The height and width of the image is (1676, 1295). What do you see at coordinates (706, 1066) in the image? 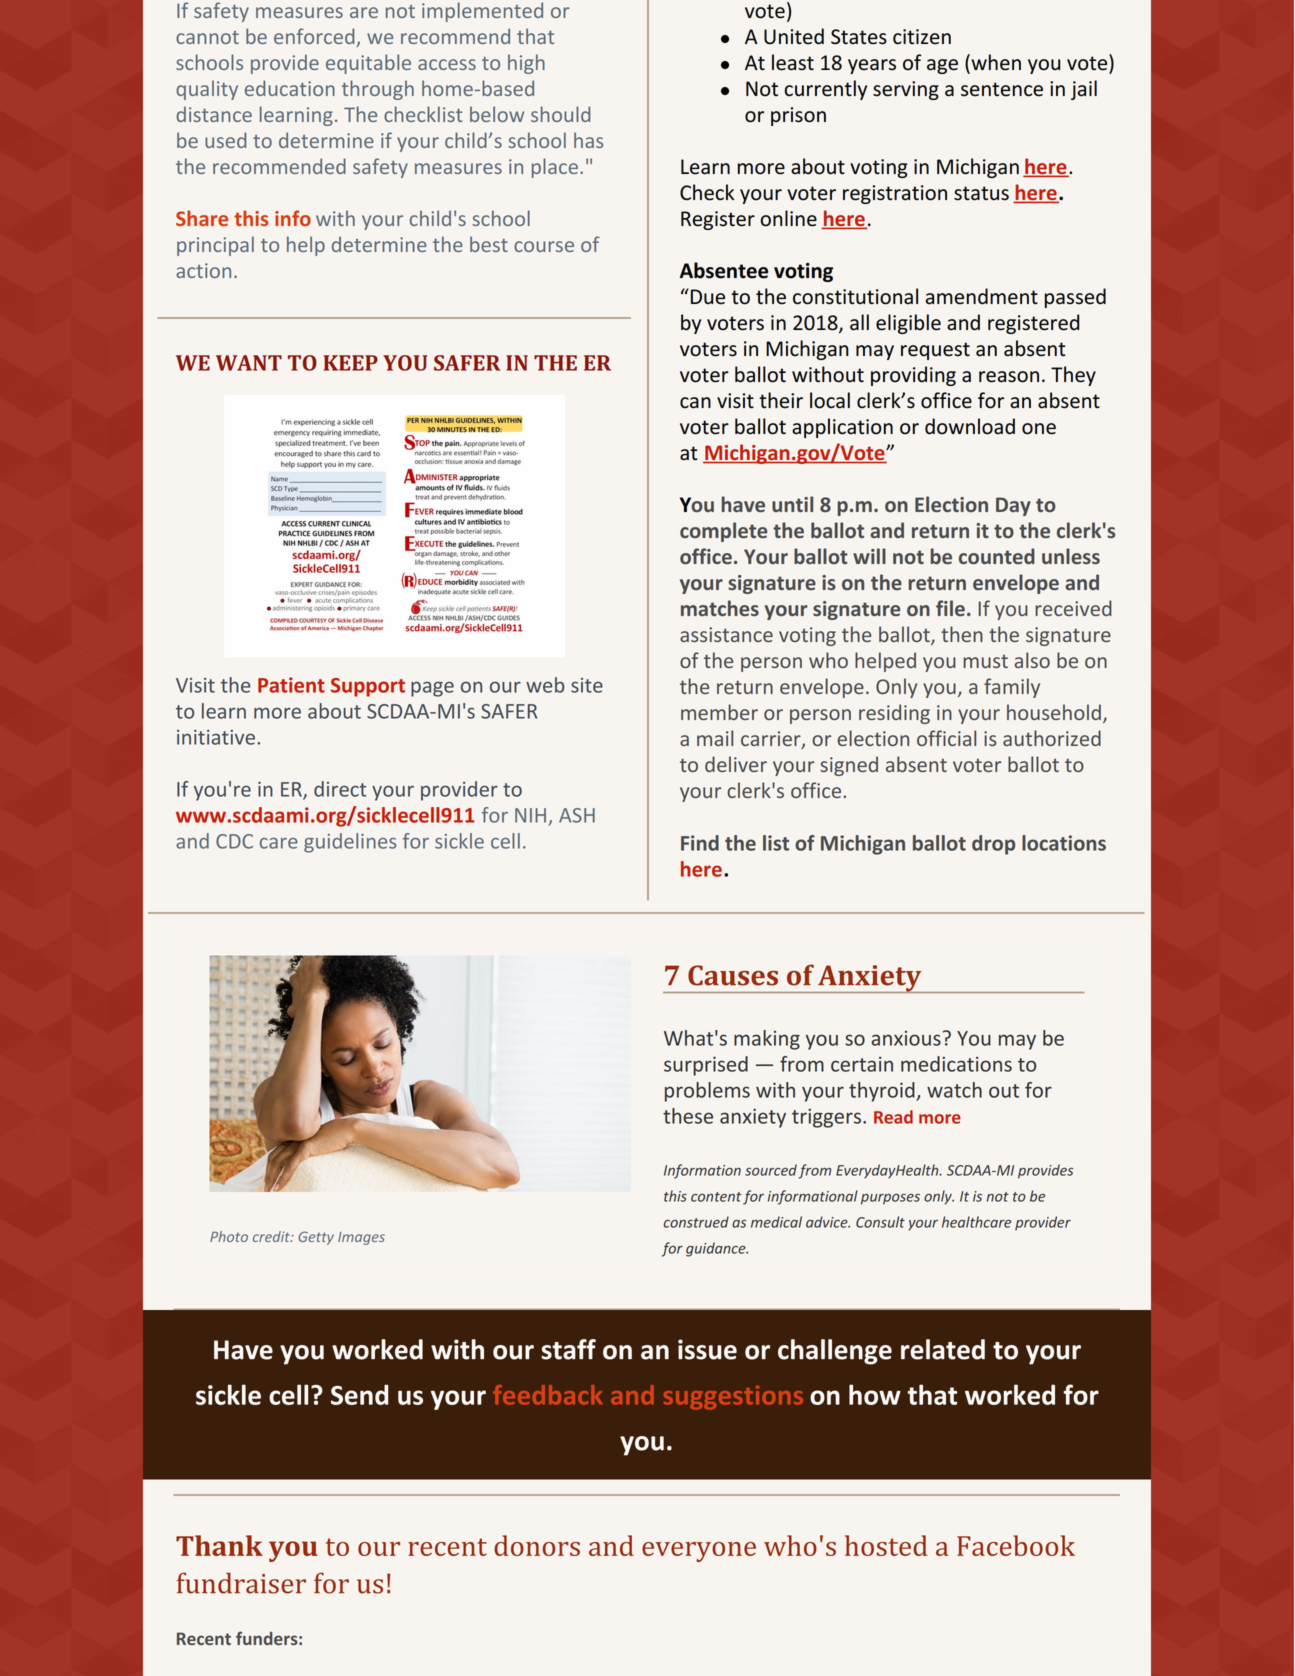
I see `surprised` at bounding box center [706, 1066].
